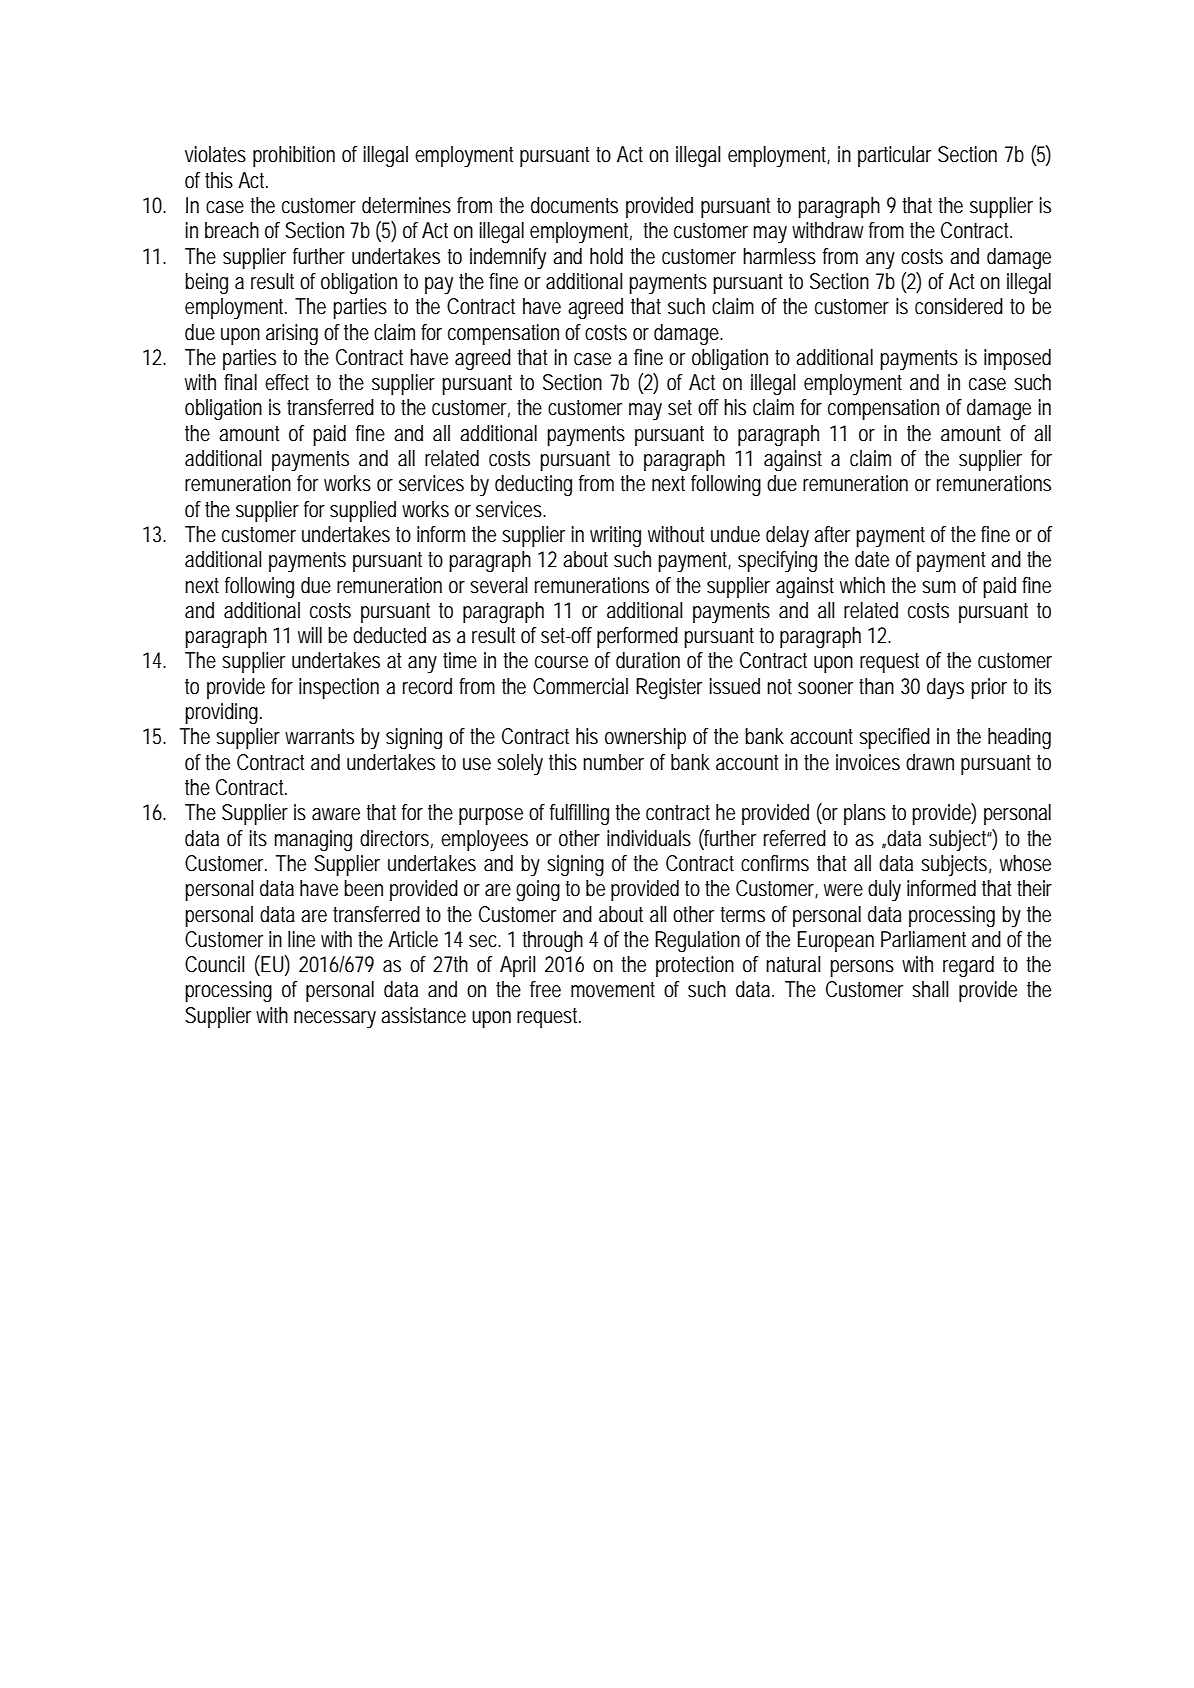  I want to click on particular, so click(894, 156).
